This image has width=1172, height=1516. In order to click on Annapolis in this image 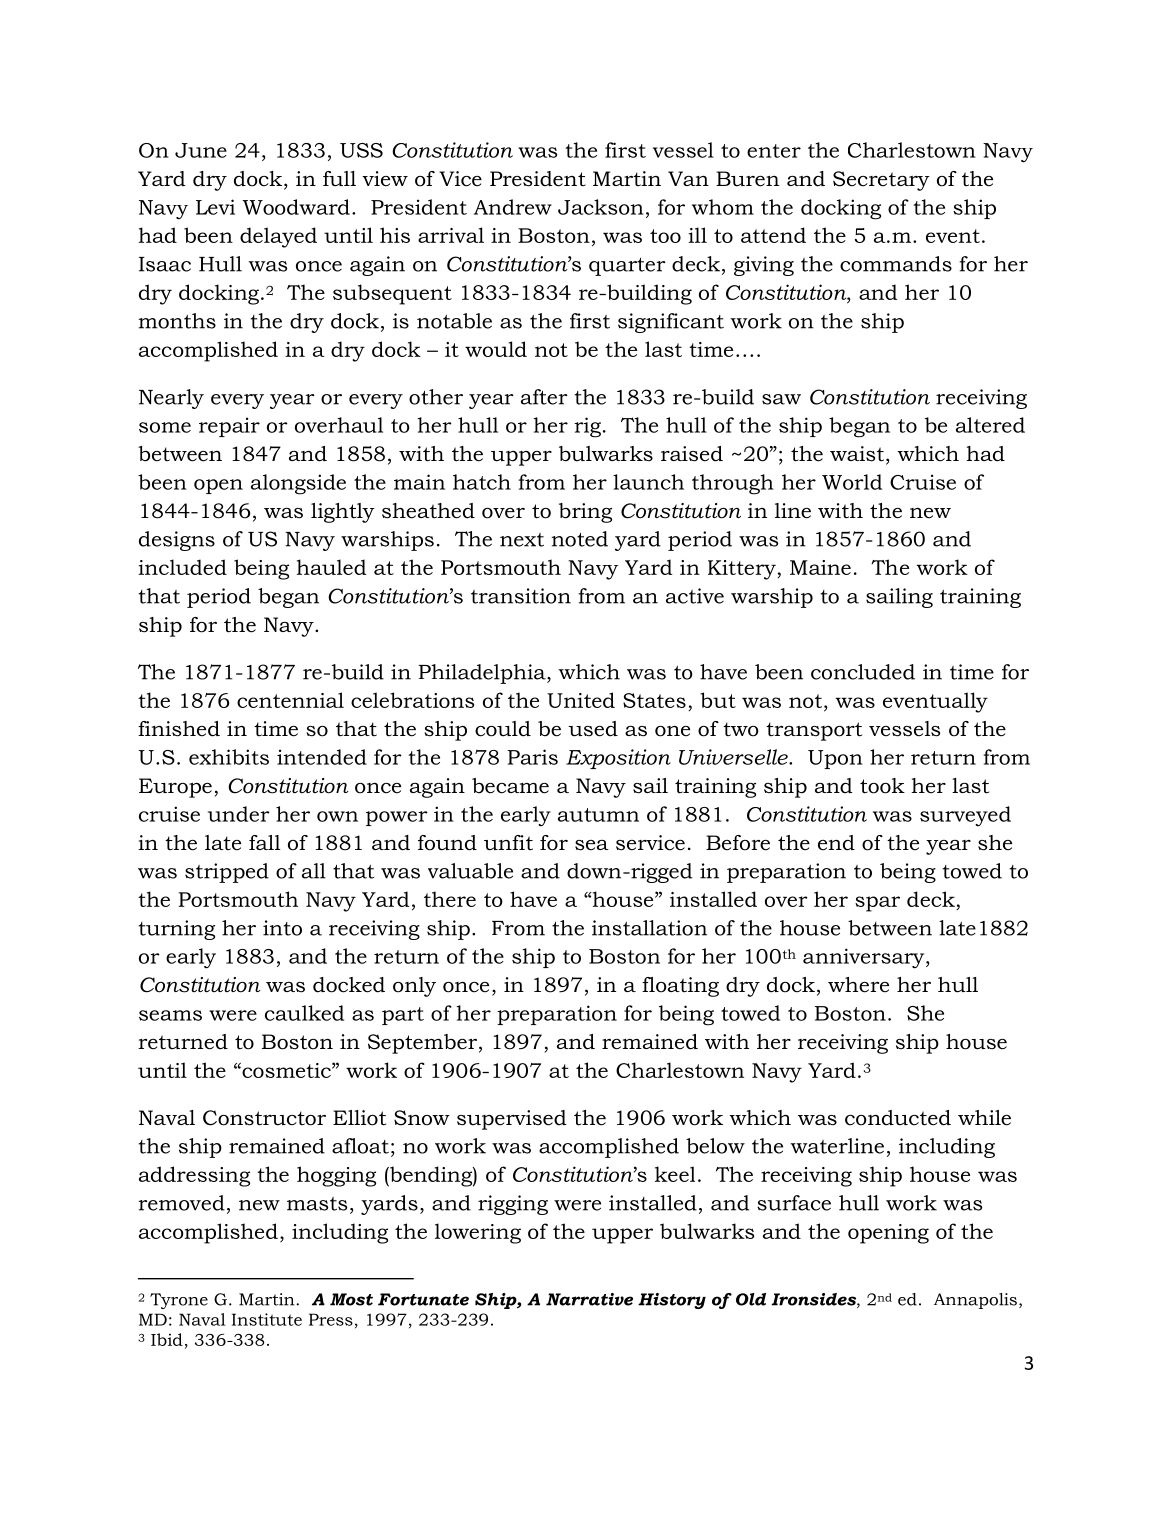, I will do `click(975, 1301)`.
